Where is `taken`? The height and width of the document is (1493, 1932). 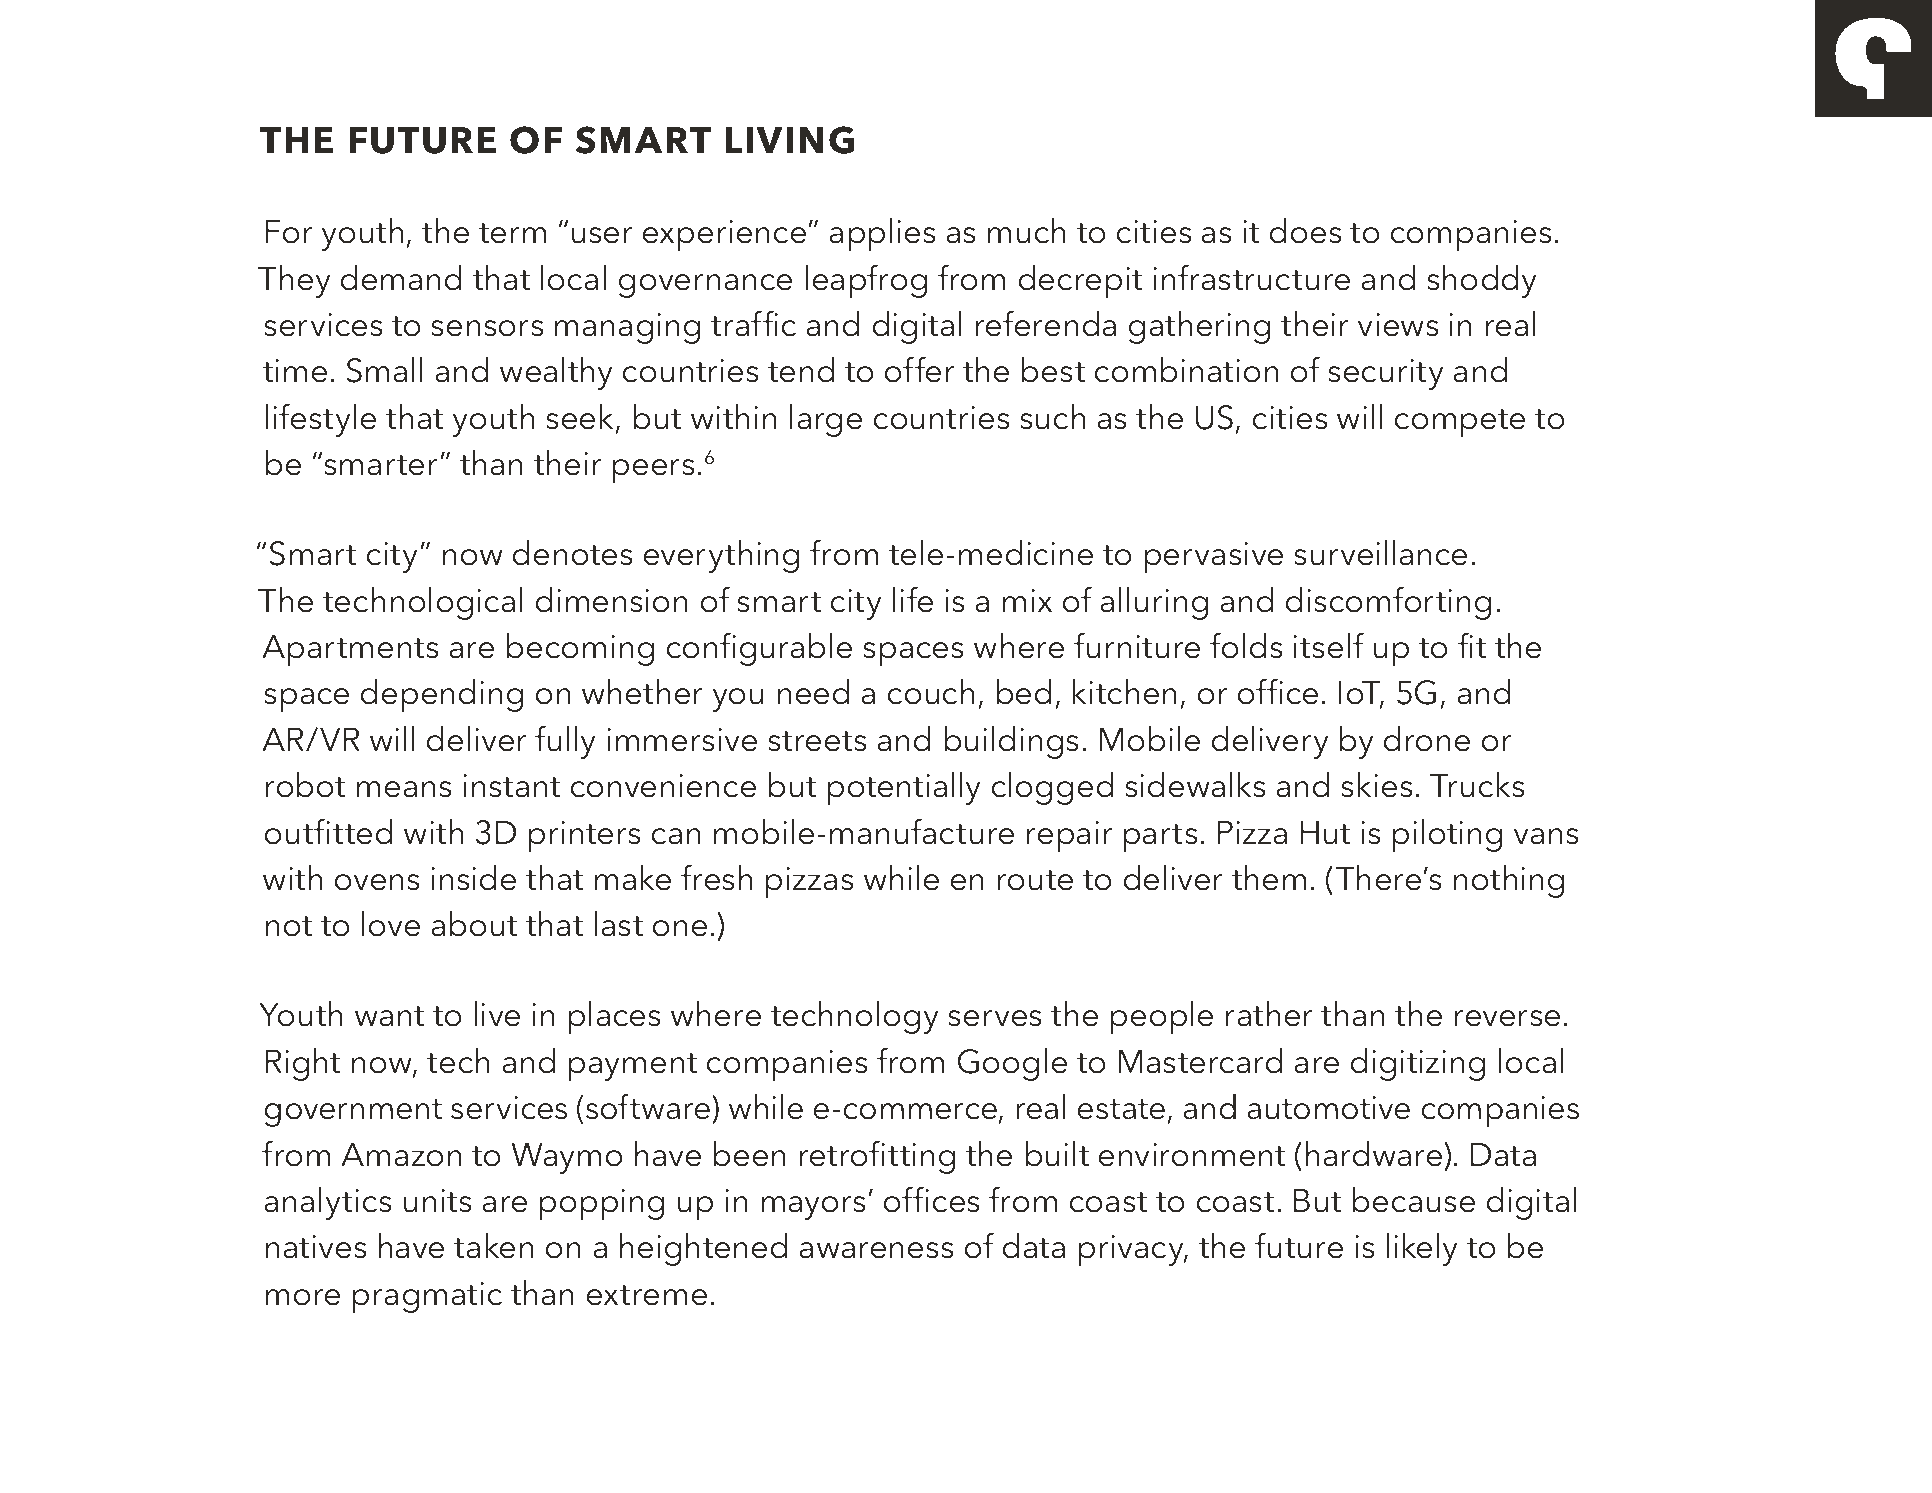
taken is located at coordinates (494, 1246).
